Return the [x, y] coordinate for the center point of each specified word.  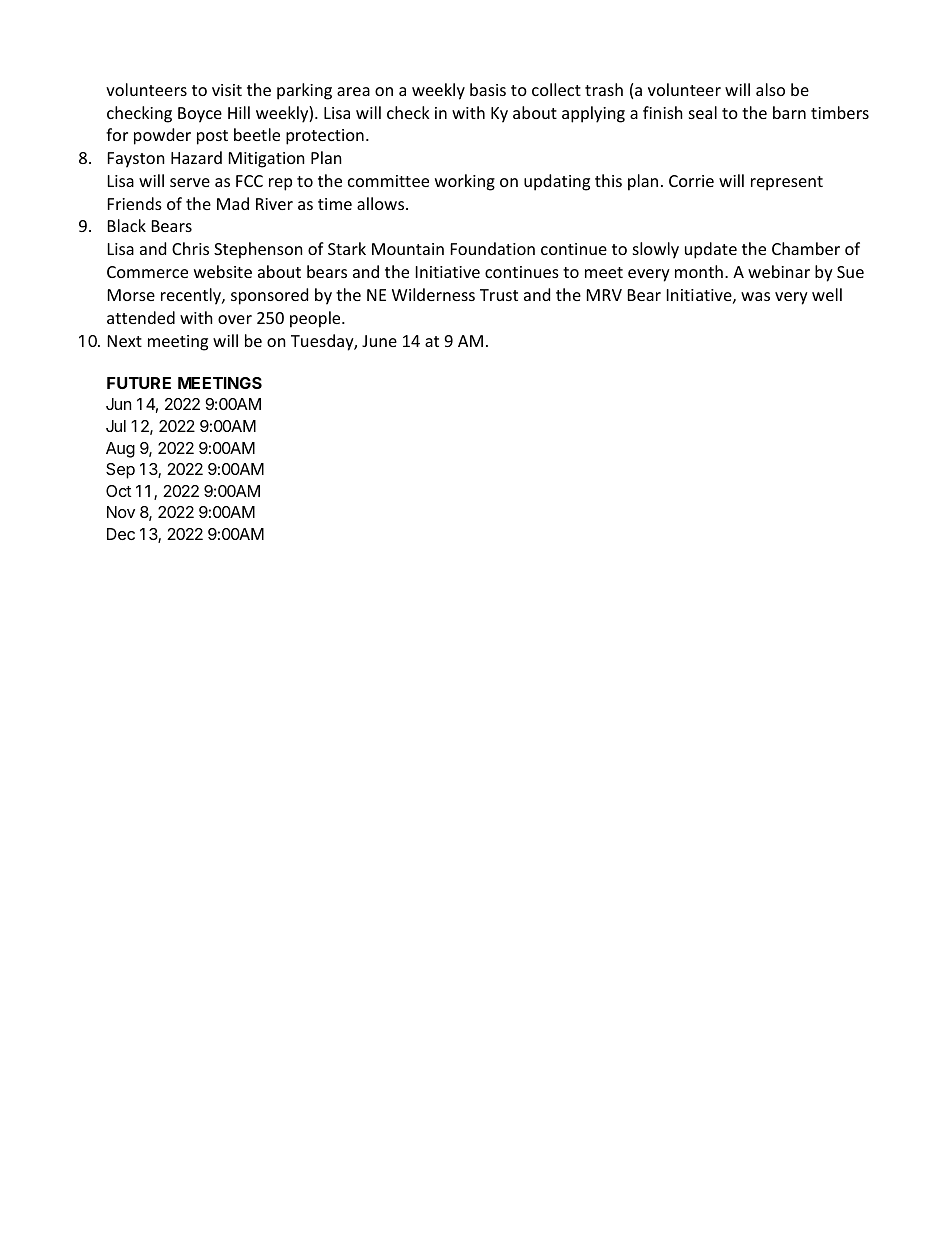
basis [488, 89]
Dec [121, 534]
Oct [118, 491]
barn [789, 112]
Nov [121, 512]
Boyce [200, 115]
